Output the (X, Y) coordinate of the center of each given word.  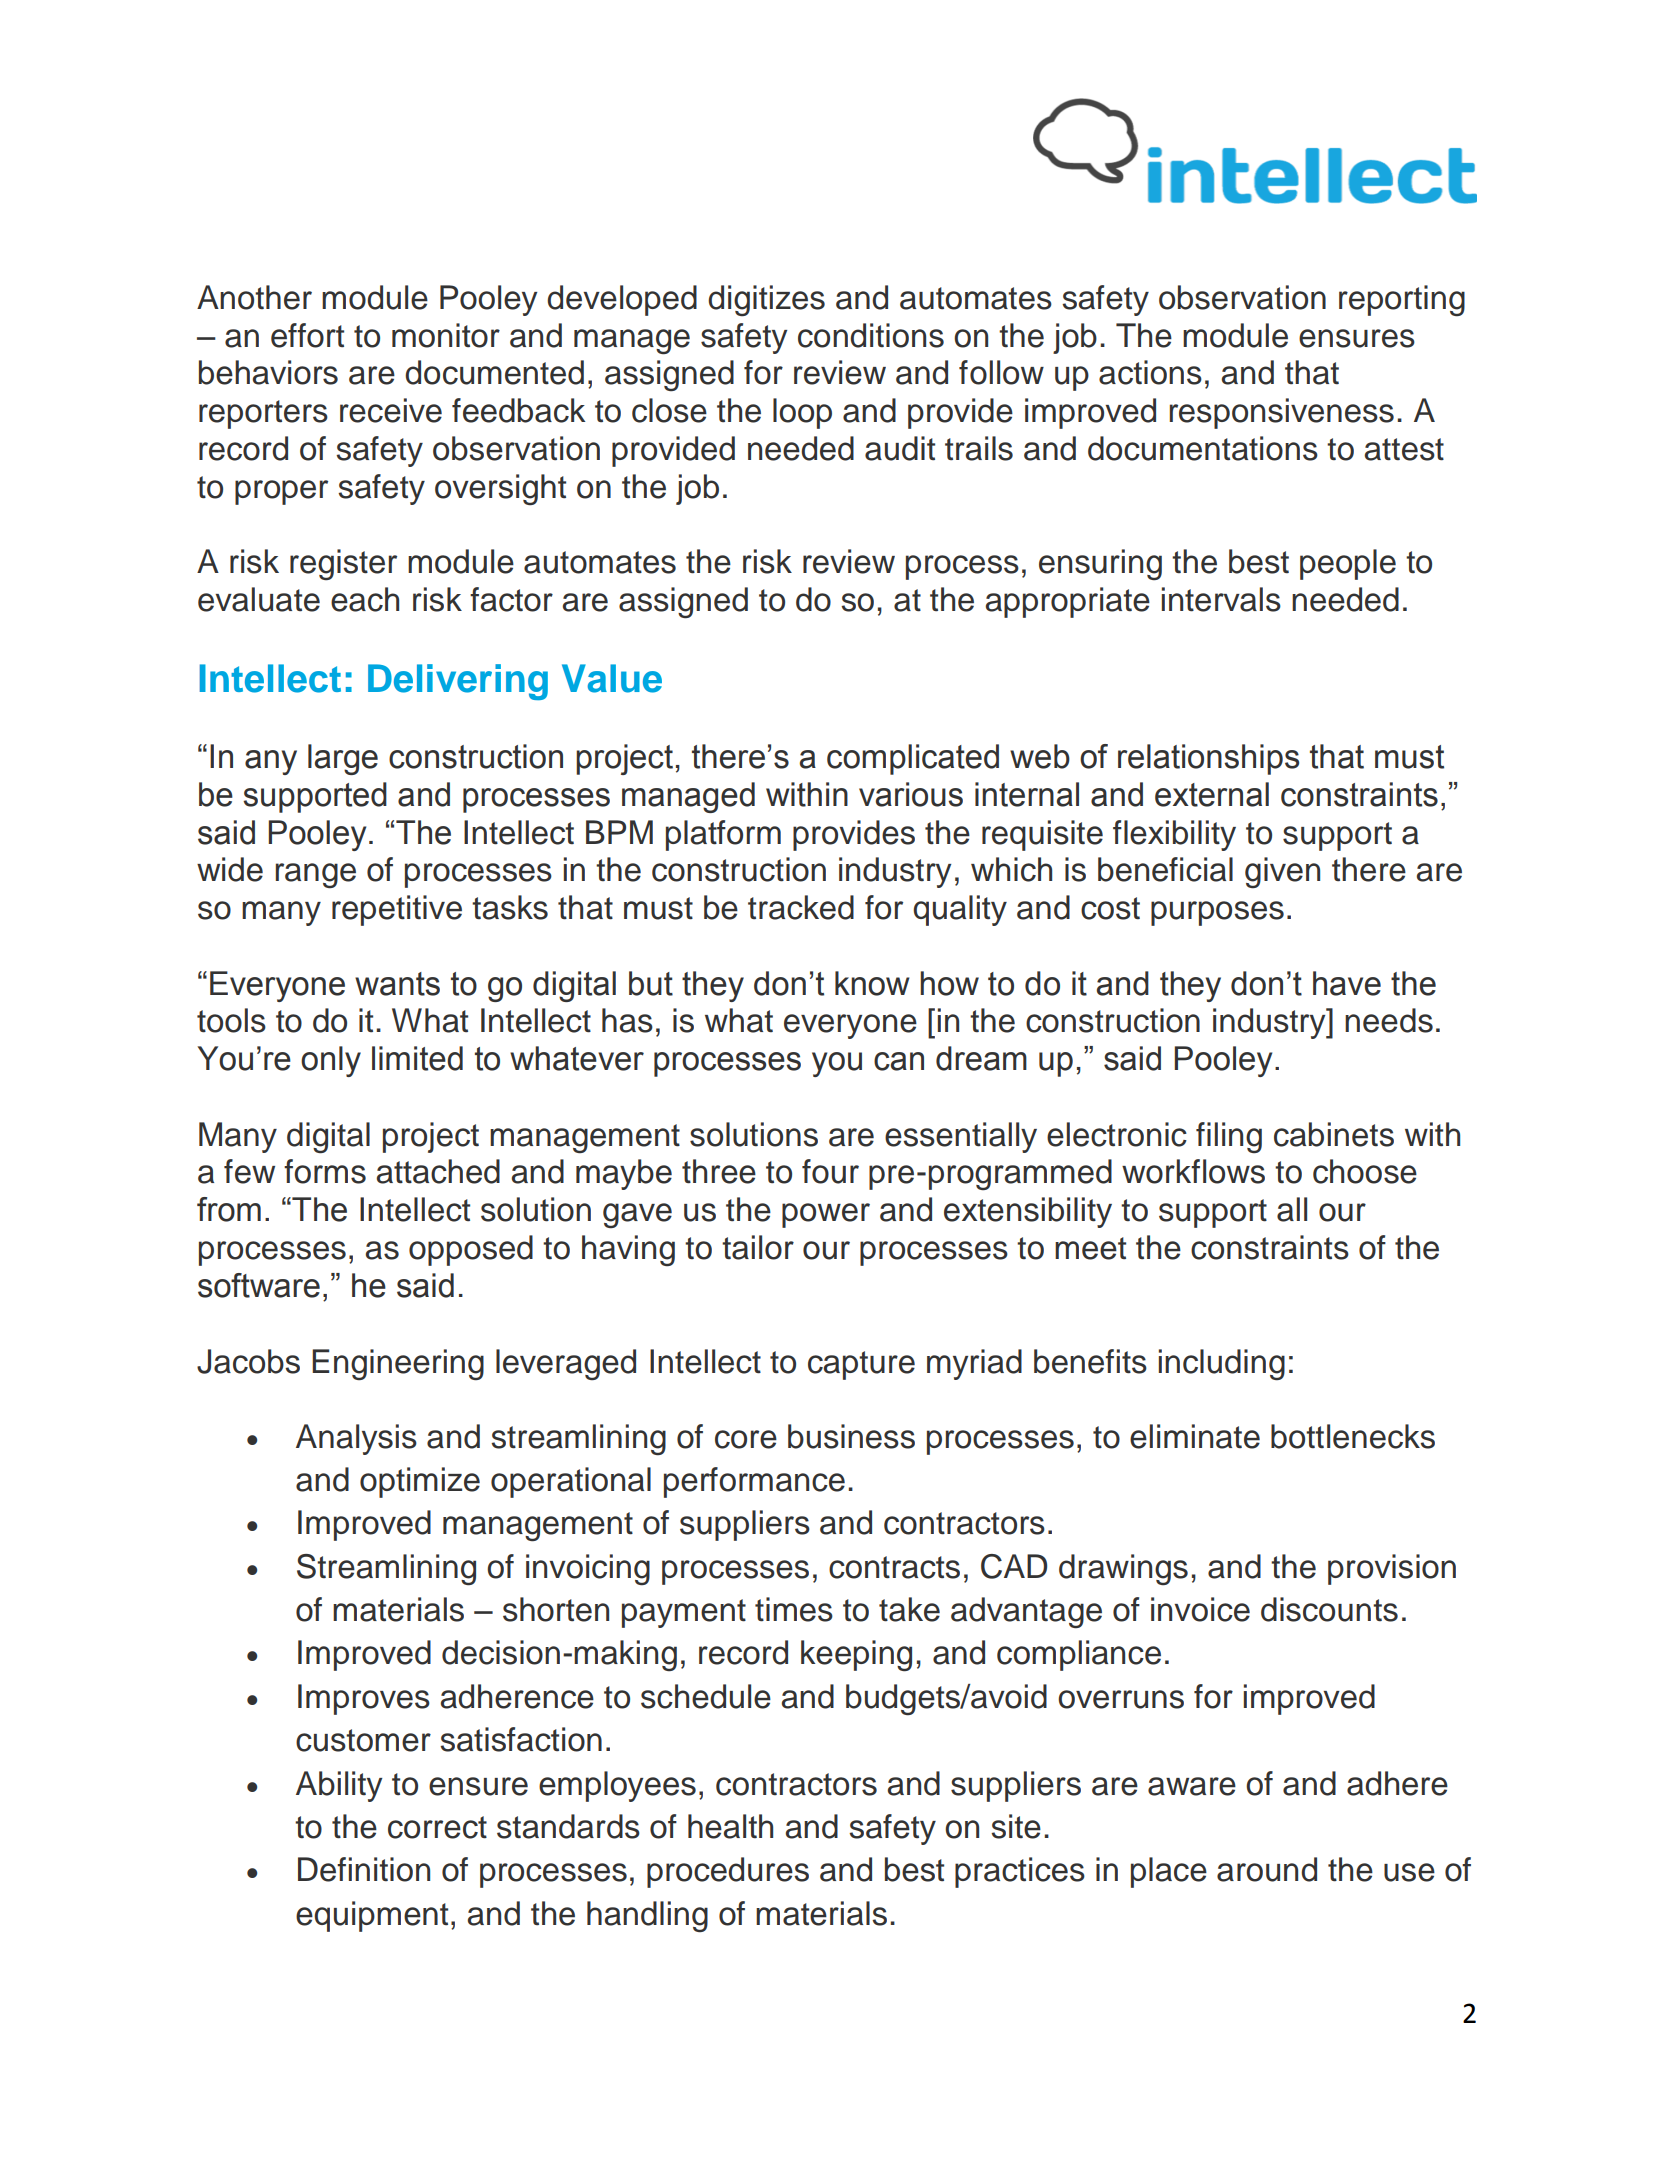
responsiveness (1282, 413)
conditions (871, 335)
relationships (1208, 759)
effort (307, 335)
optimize (420, 1482)
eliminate (1195, 1436)
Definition (364, 1869)
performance (754, 1482)
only (331, 1061)
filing (1229, 1137)
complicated (913, 759)
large (343, 759)
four (830, 1171)
